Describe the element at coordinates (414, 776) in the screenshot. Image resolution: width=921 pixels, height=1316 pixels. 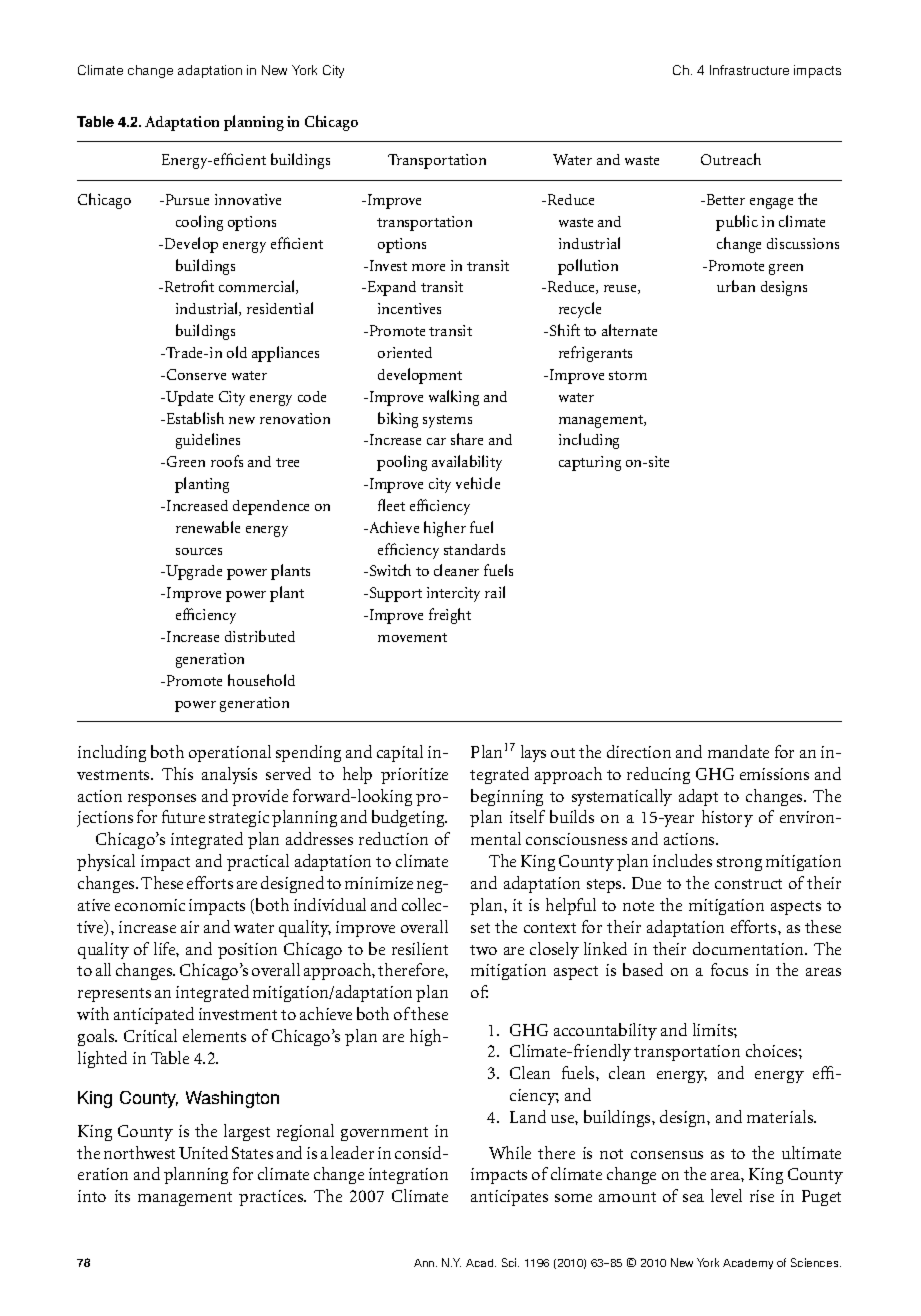
I see `prioritize` at that location.
